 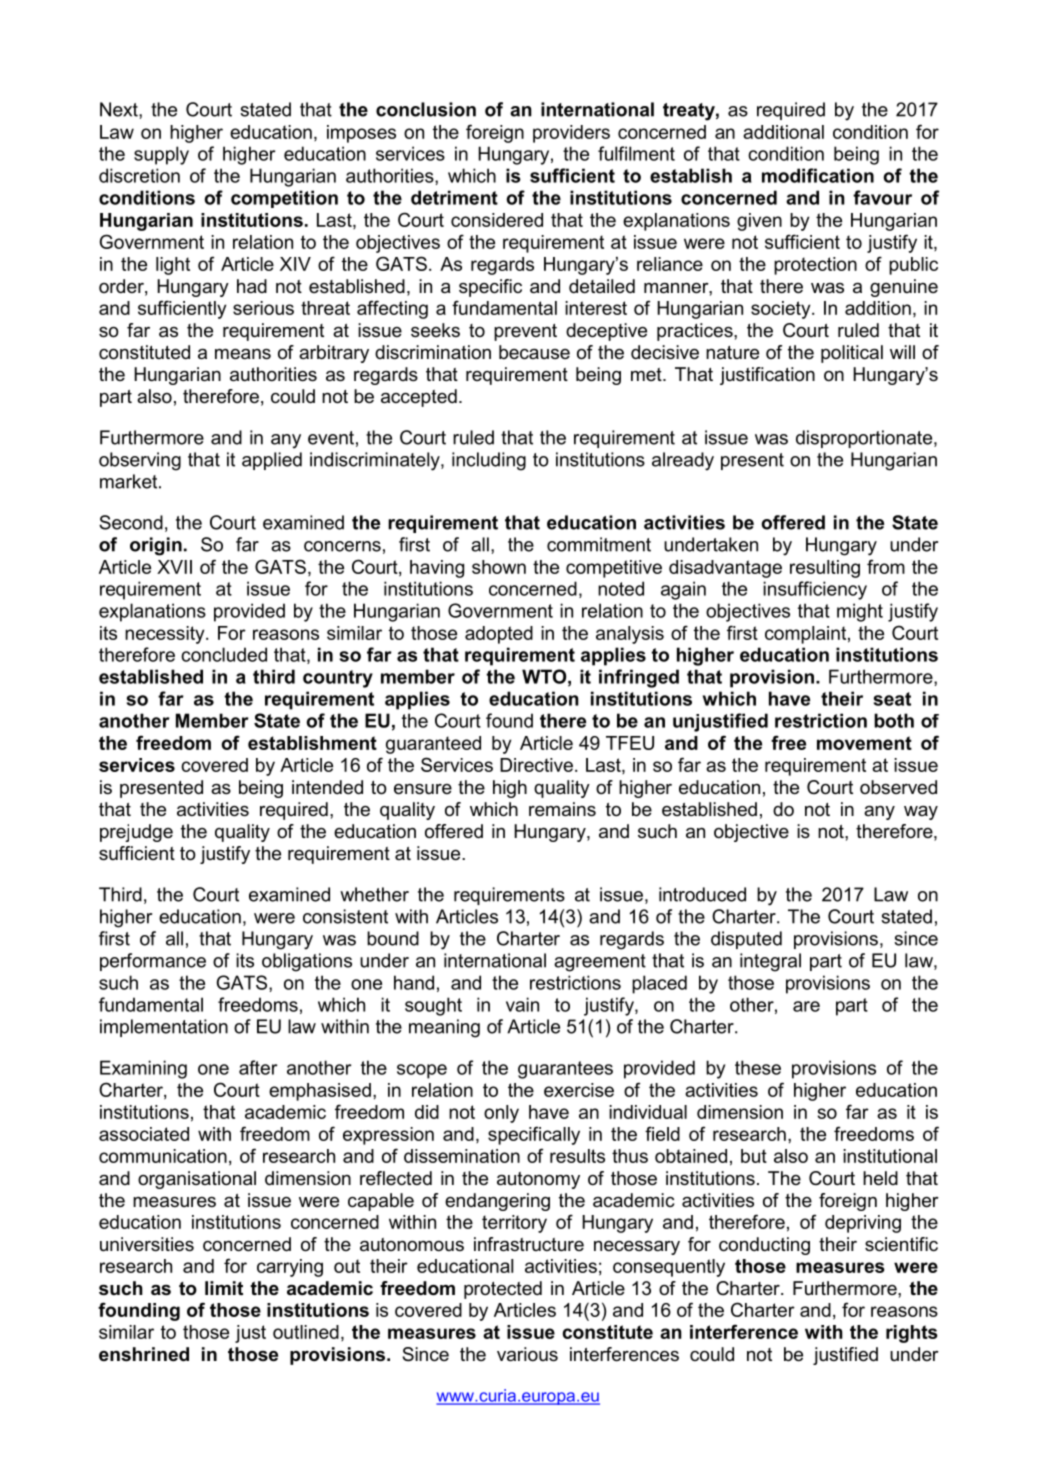 I want to click on supply, so click(x=161, y=155).
